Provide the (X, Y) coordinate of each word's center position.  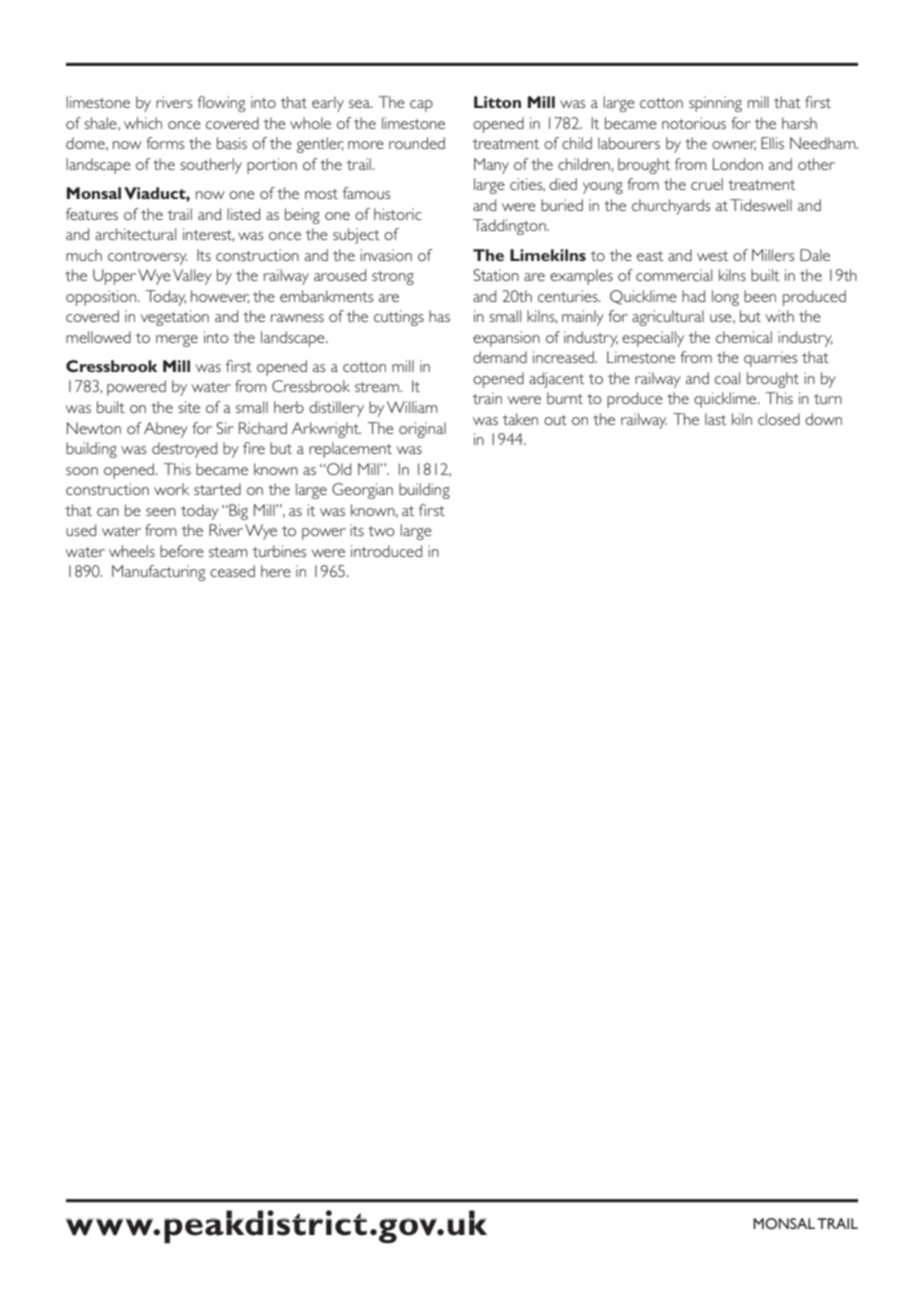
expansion (506, 339)
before (182, 551)
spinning (715, 104)
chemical (744, 337)
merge (177, 341)
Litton (497, 102)
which (143, 123)
